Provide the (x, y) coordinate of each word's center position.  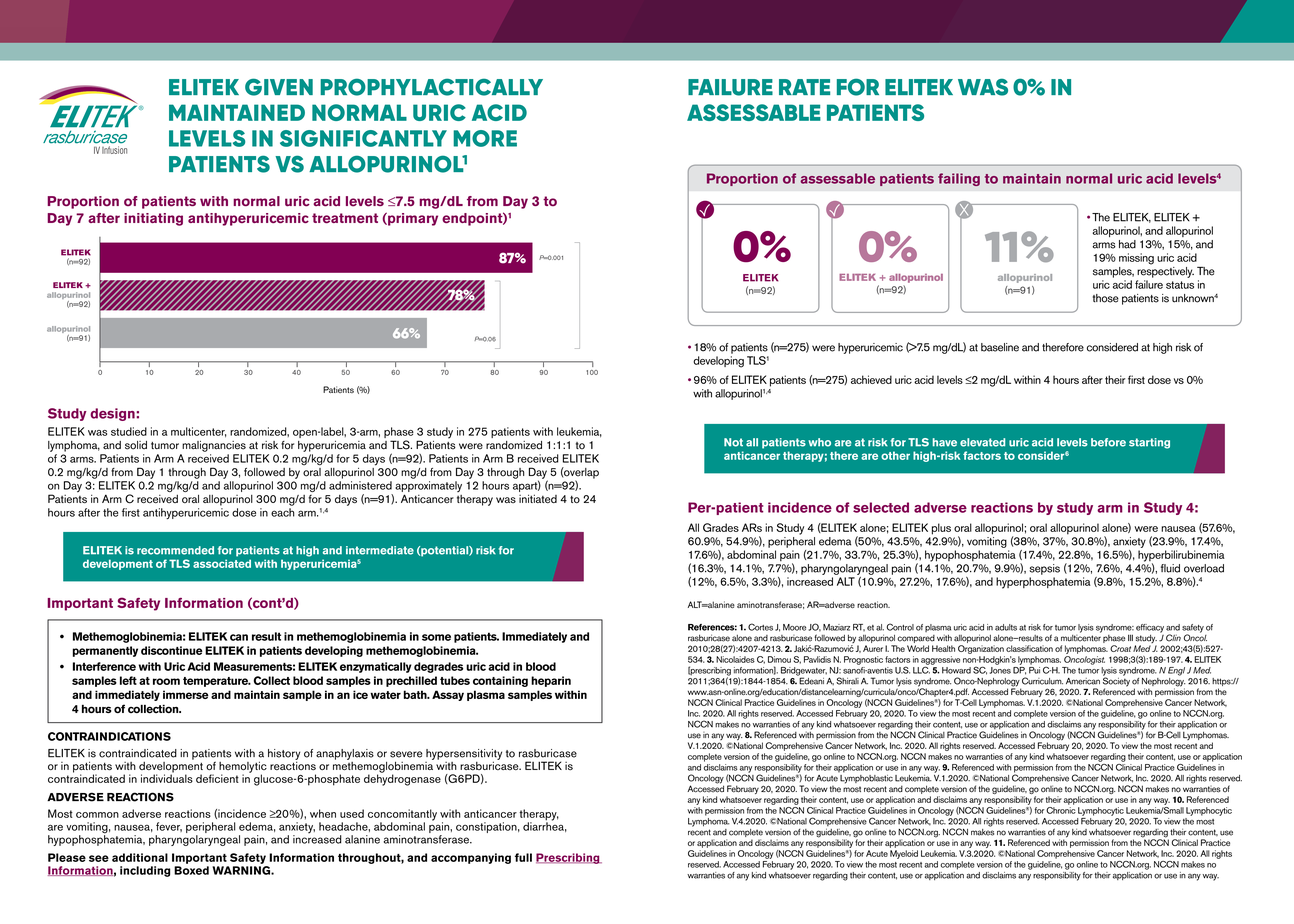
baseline (1000, 347)
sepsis (1044, 569)
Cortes (760, 627)
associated (222, 563)
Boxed (191, 870)
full (523, 857)
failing (959, 179)
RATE (804, 87)
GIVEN (279, 87)
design (113, 414)
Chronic (1061, 810)
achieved (871, 379)
